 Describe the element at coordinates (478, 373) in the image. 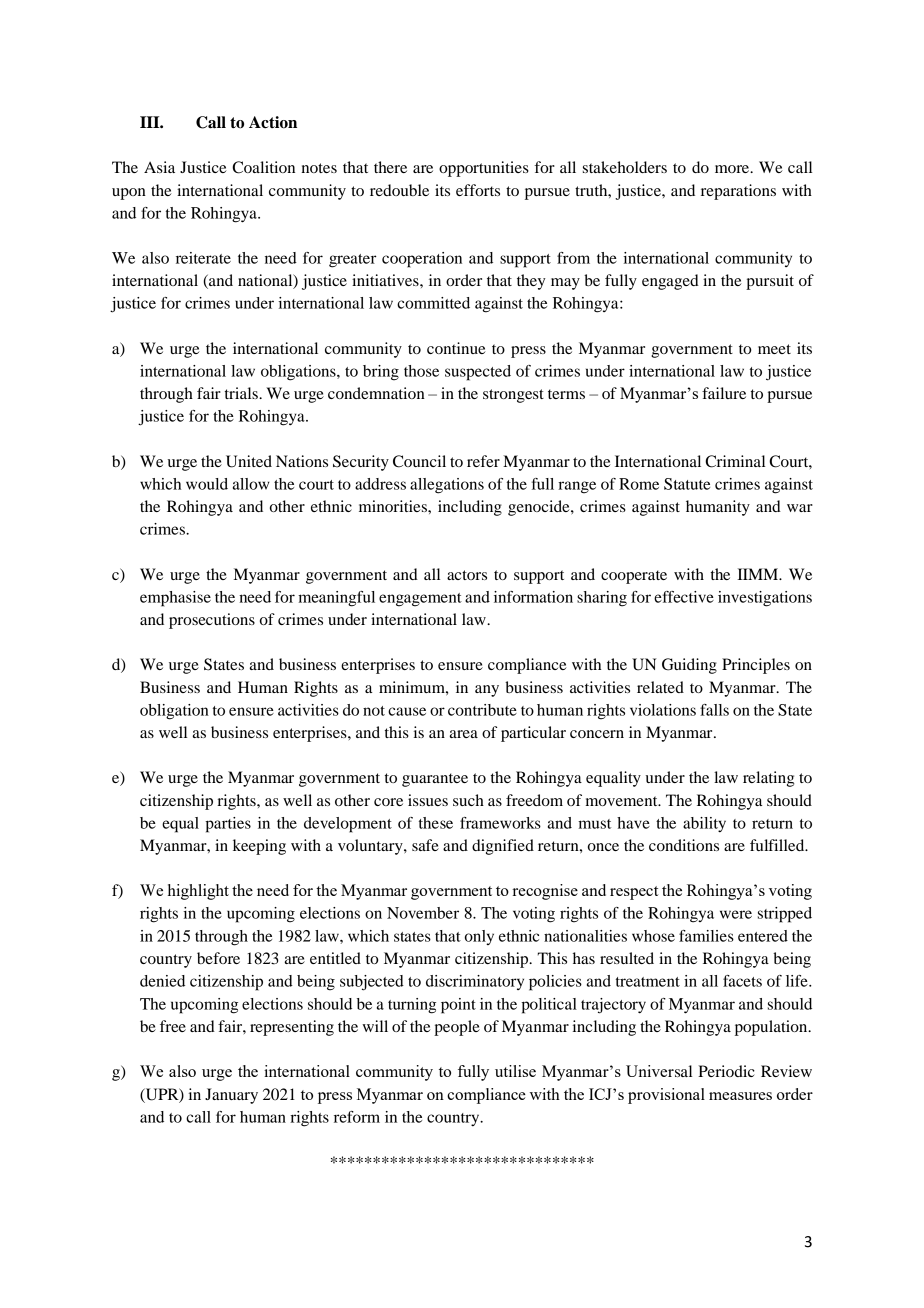

I see `suspected` at that location.
